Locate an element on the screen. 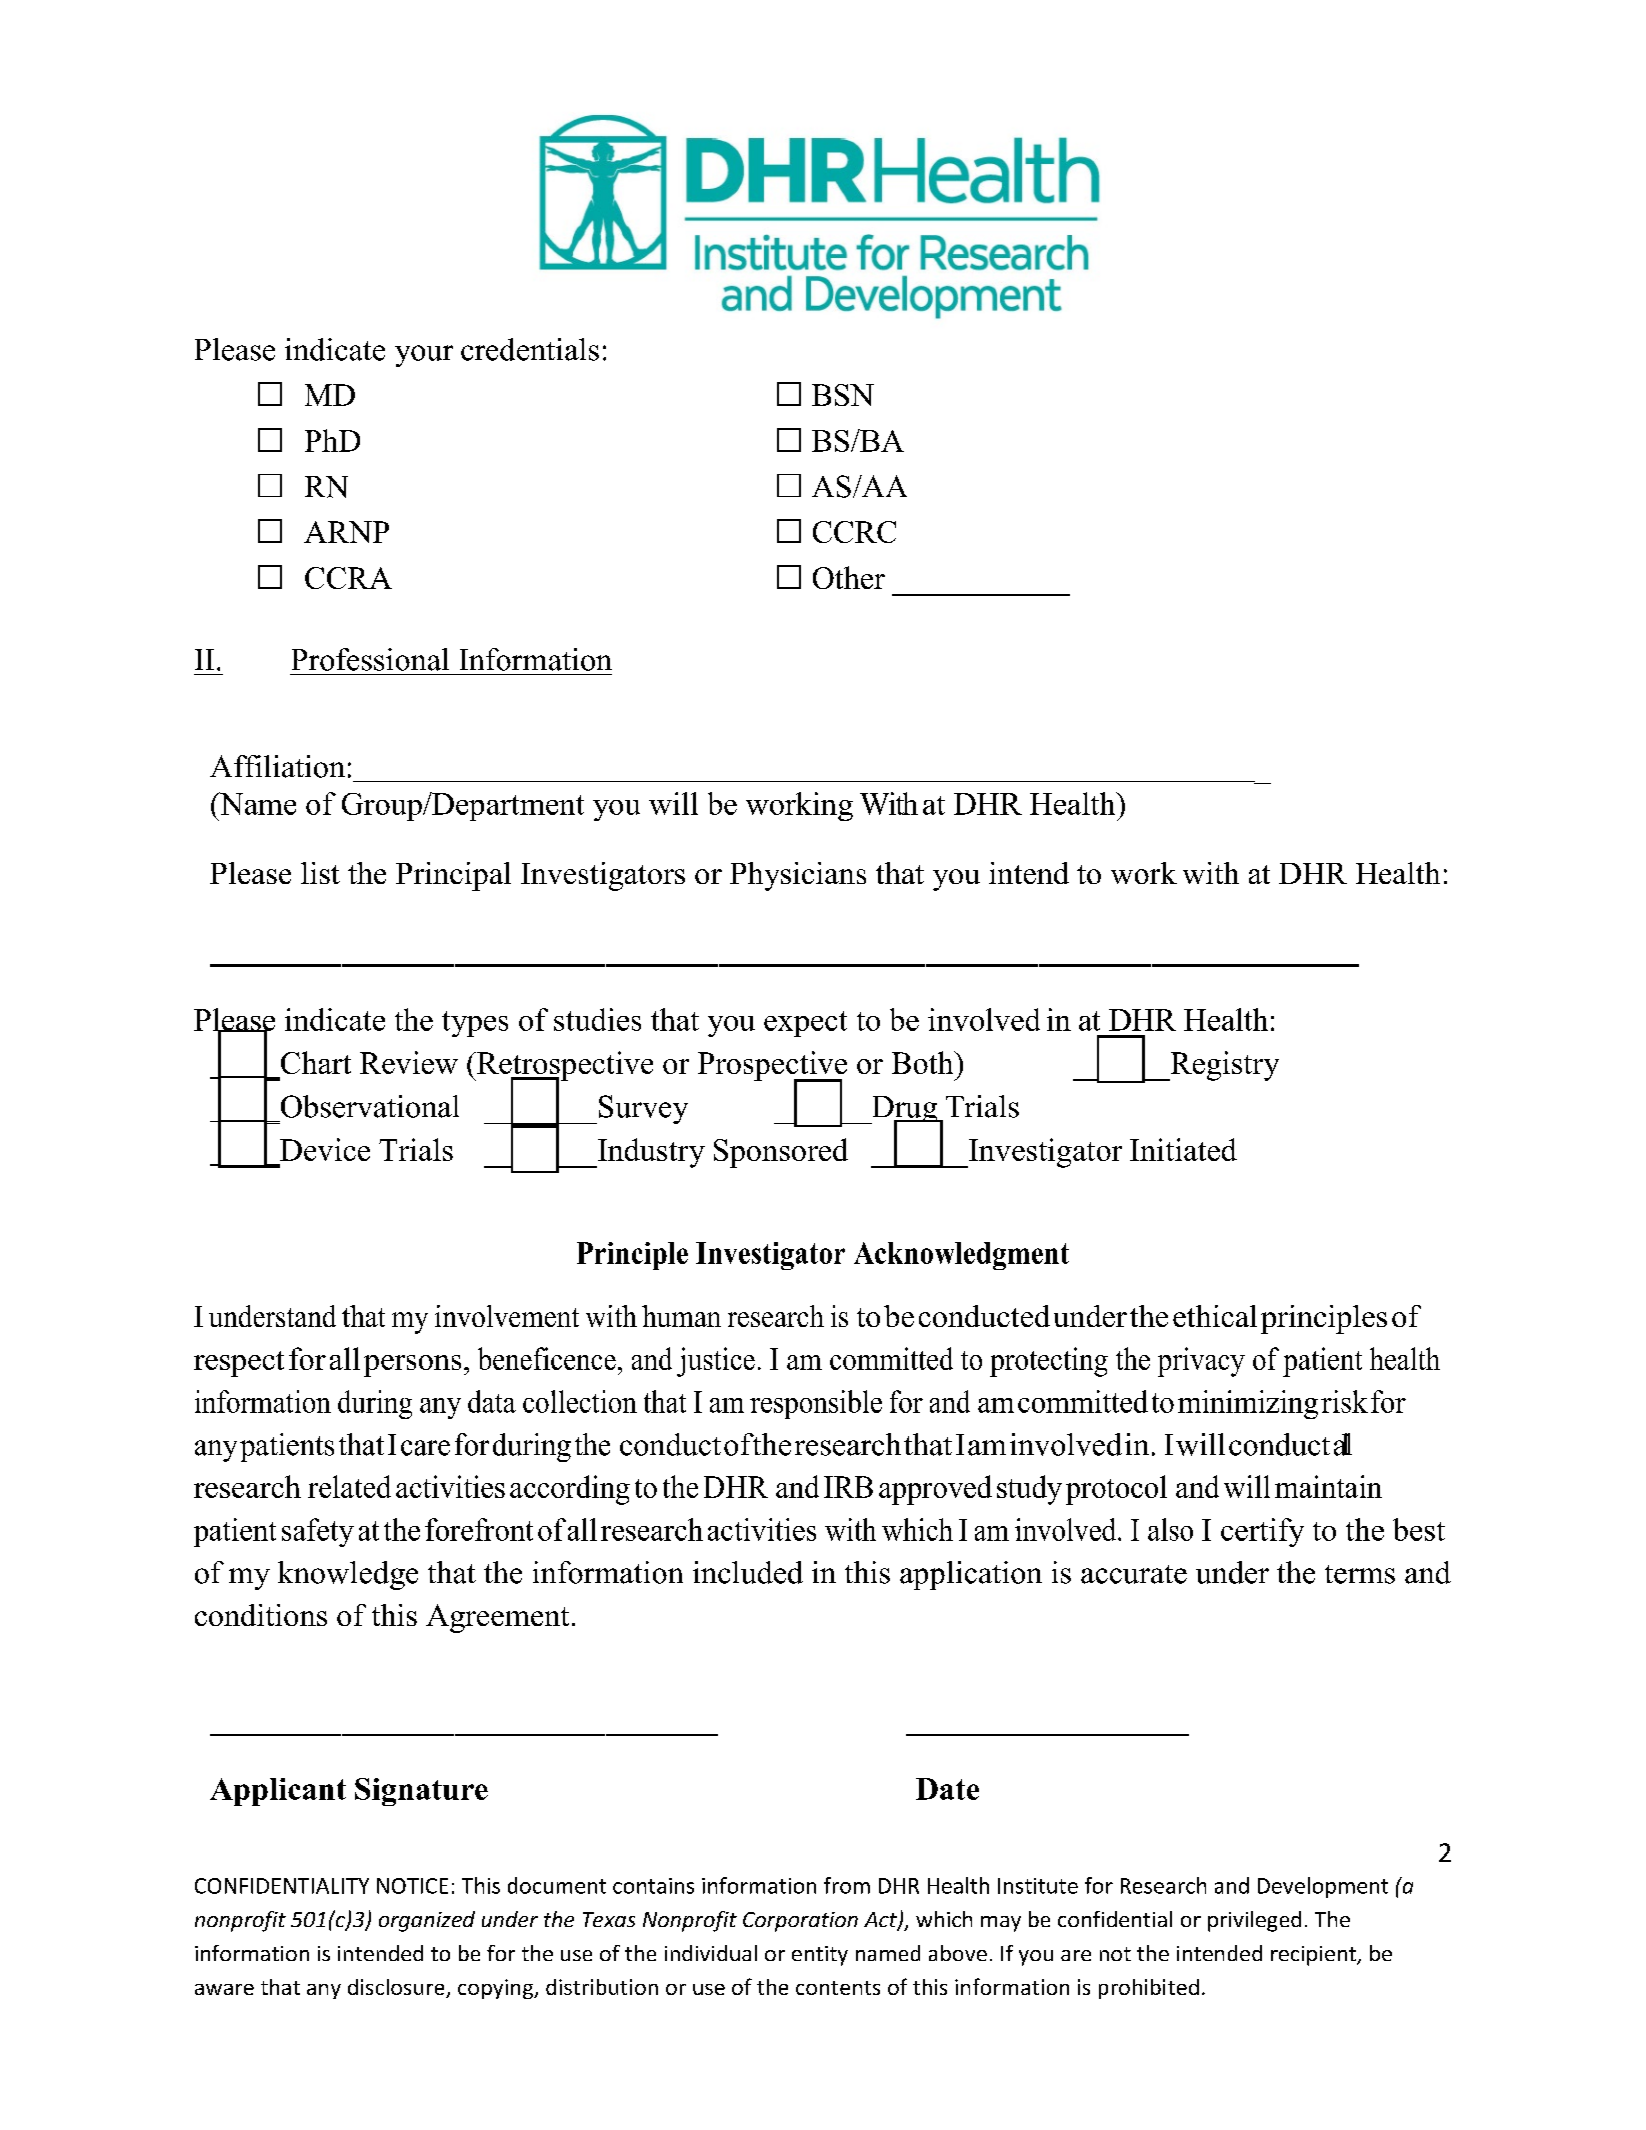  Initiated is located at coordinates (1183, 1149).
